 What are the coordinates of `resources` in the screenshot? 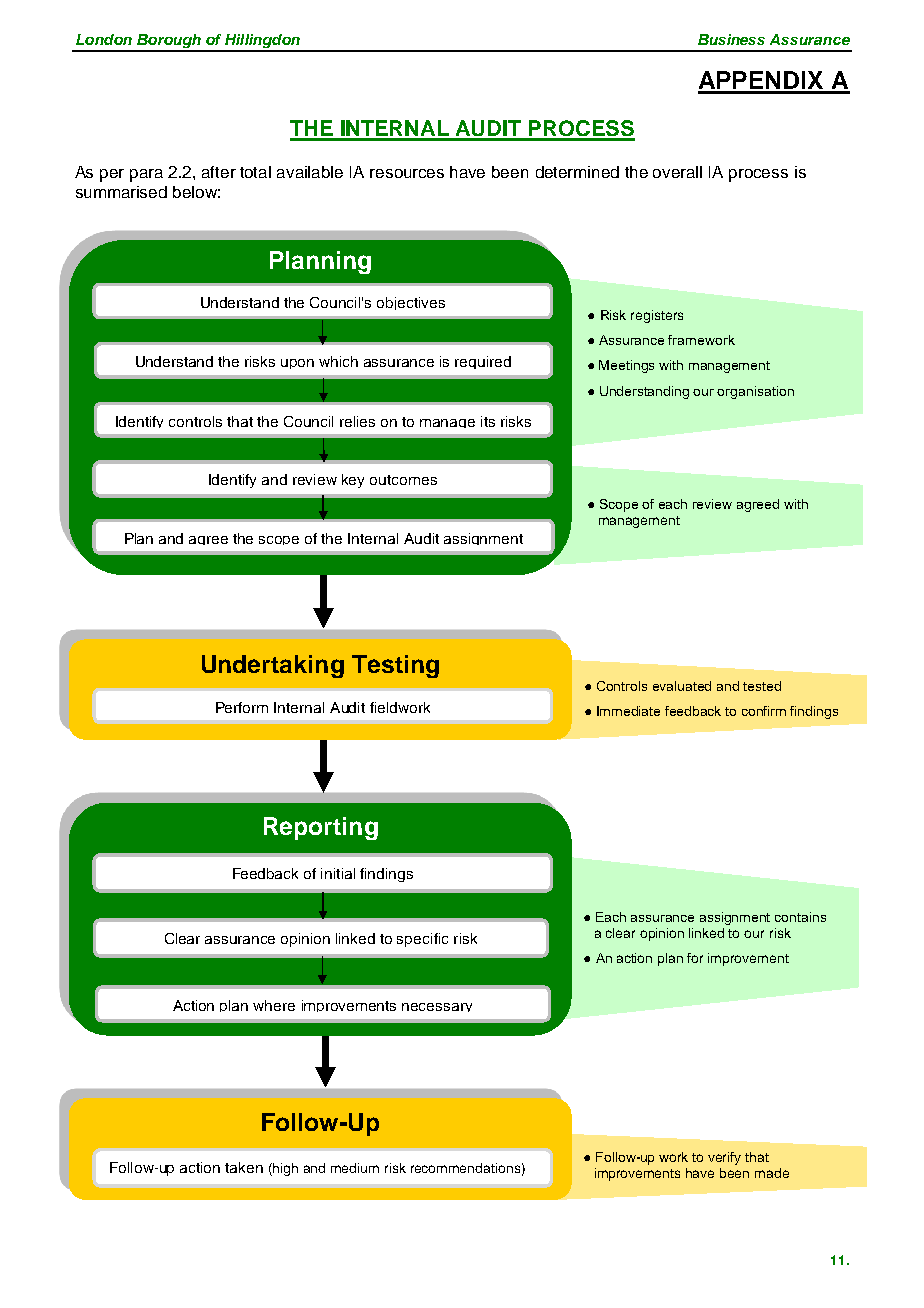 It's located at (407, 173).
